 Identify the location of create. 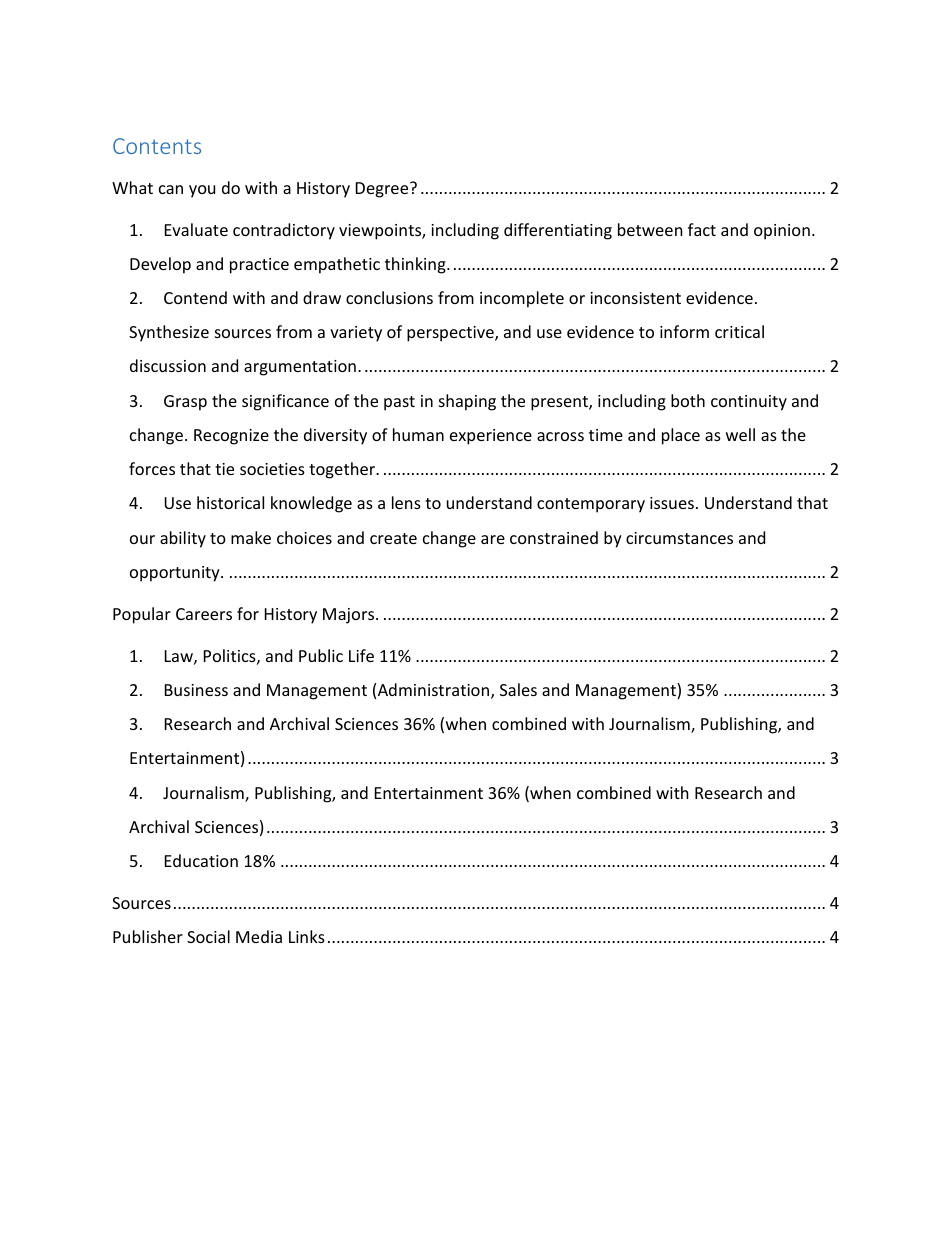
(393, 538).
